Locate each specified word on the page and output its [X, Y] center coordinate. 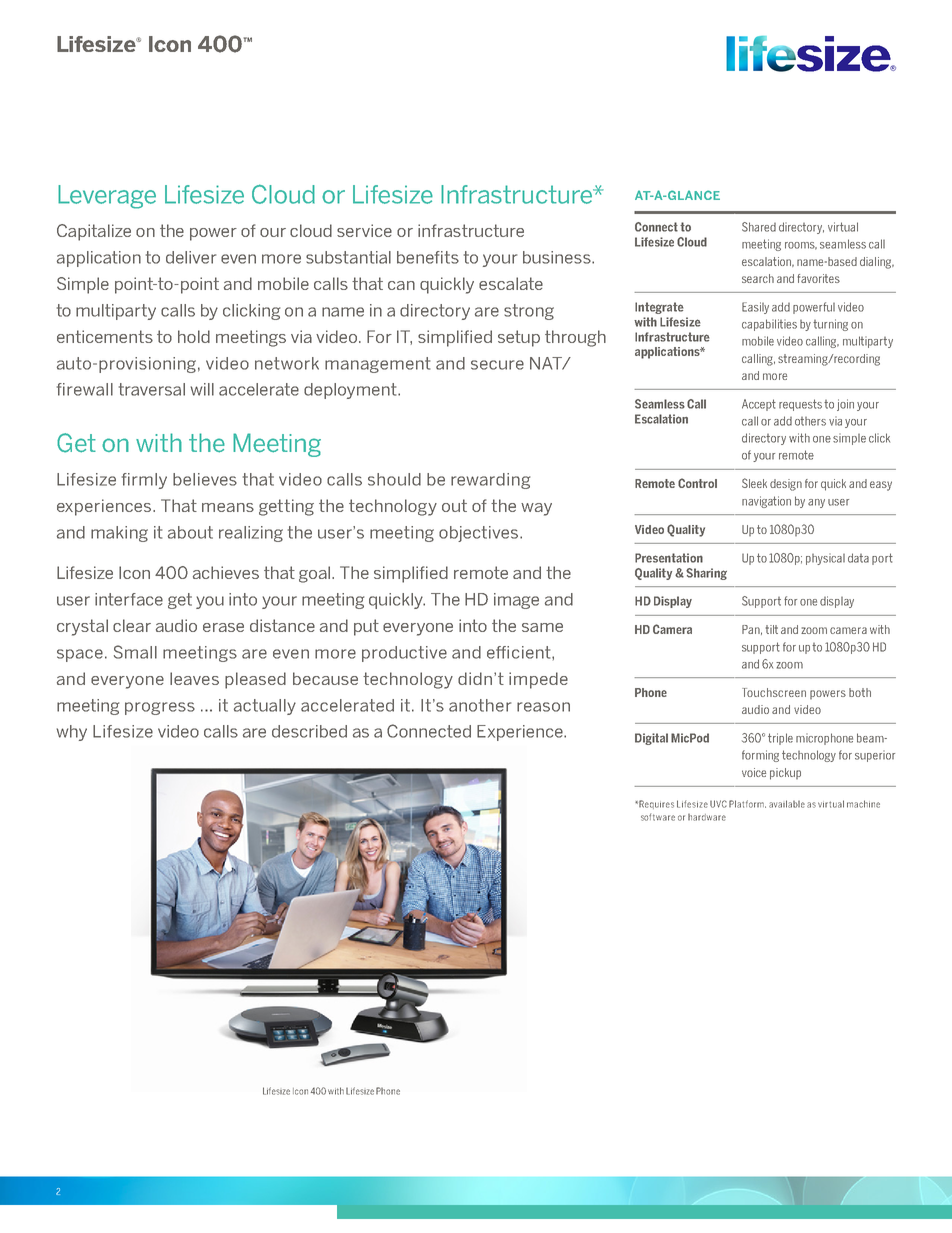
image [516, 601]
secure [497, 365]
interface [129, 599]
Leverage [107, 197]
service [364, 230]
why [72, 733]
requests [800, 405]
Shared [759, 227]
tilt [772, 629]
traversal [152, 389]
